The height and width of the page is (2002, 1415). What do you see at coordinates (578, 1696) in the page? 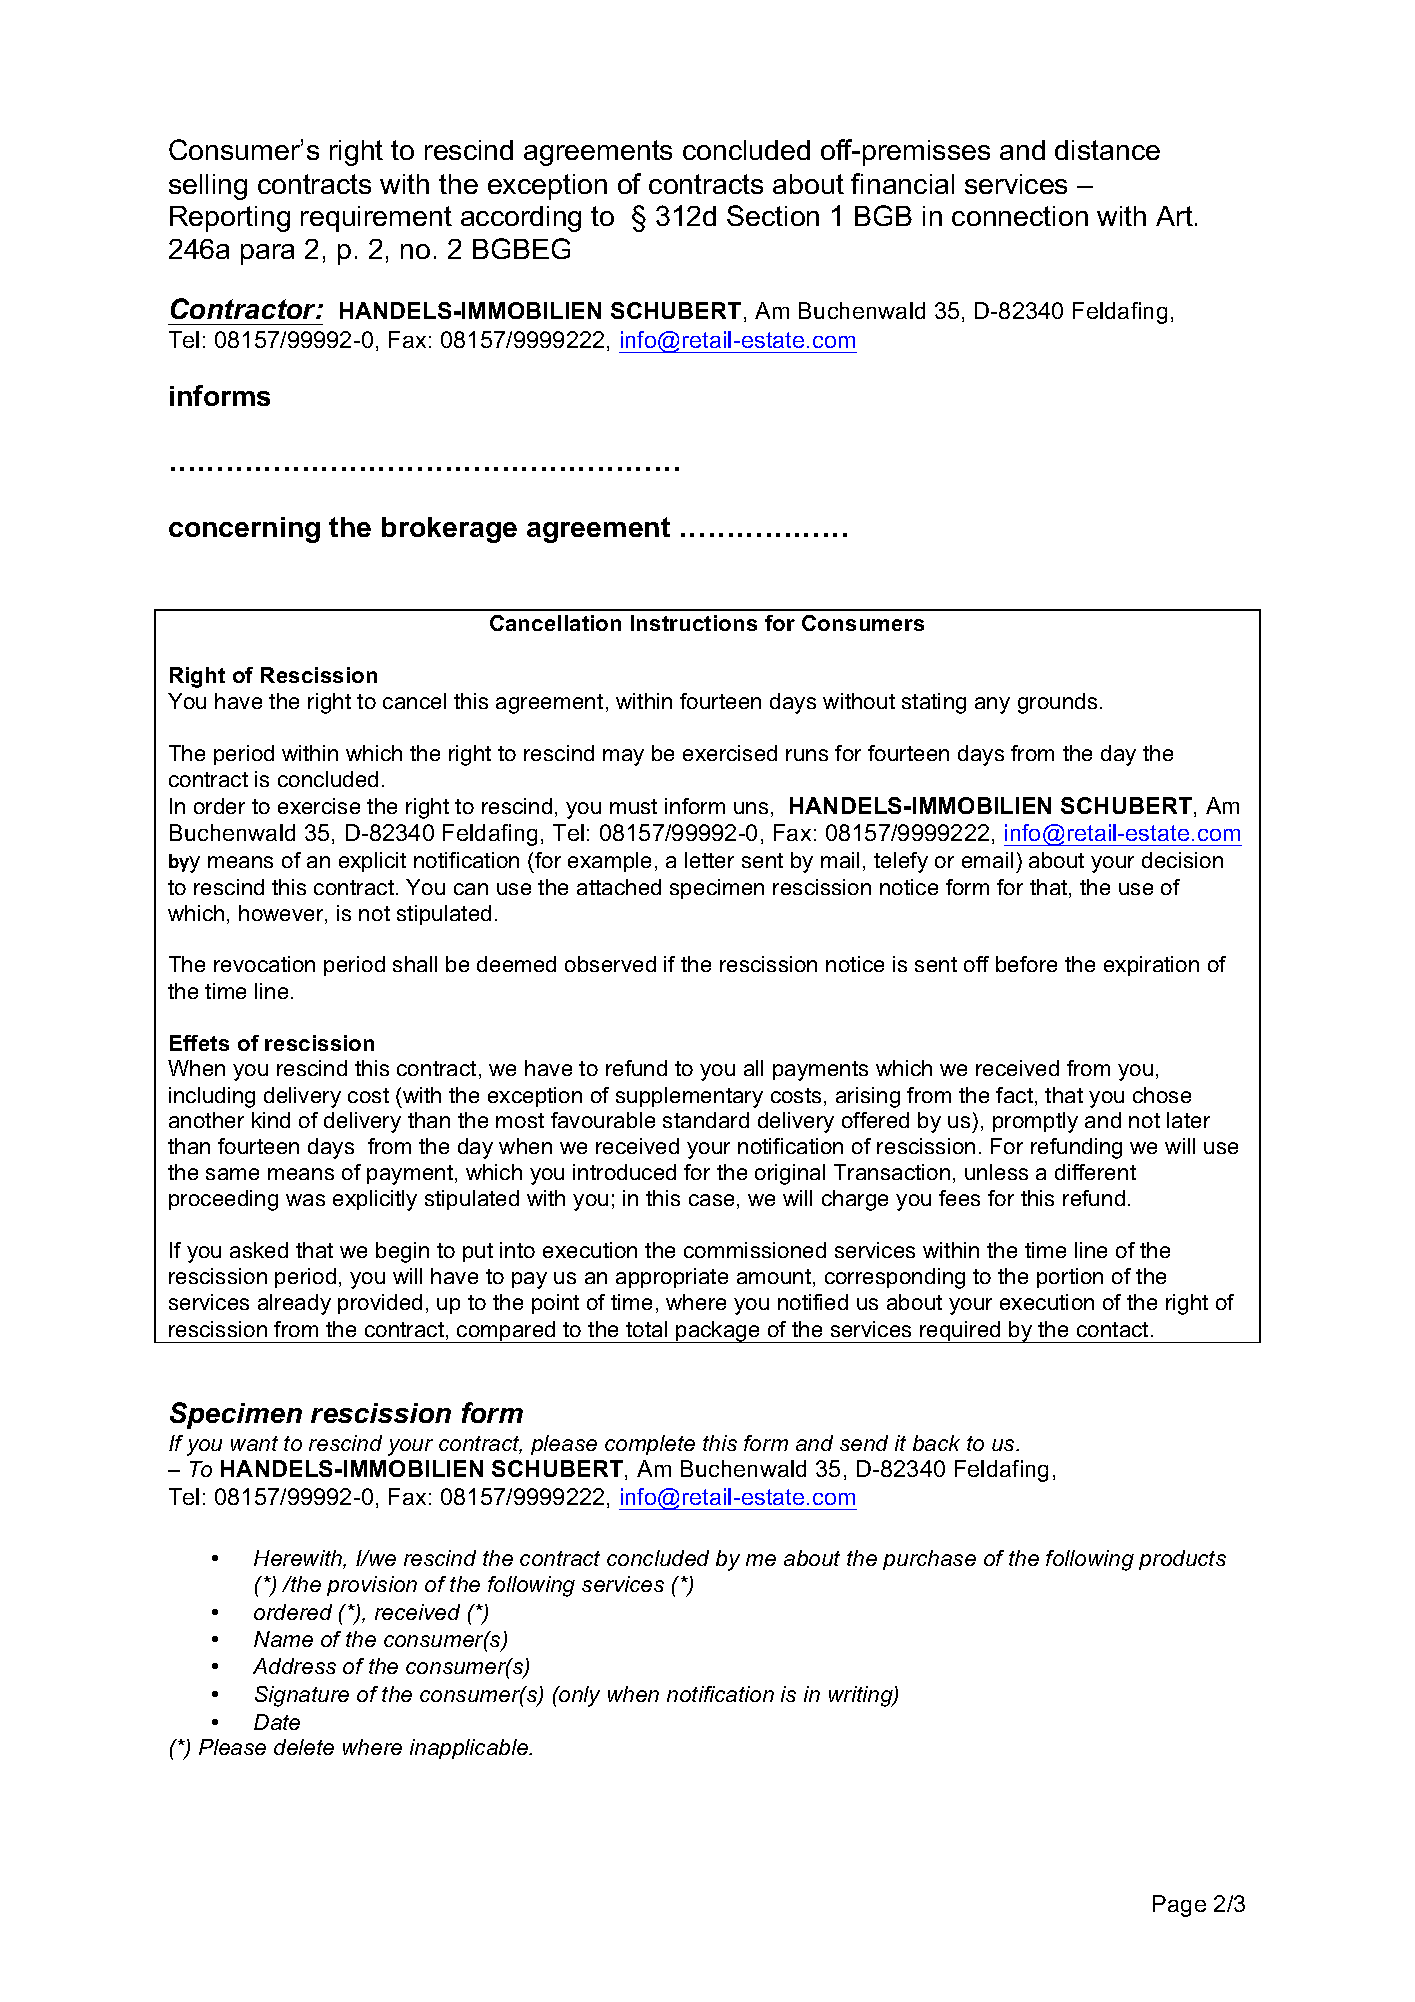
I see `only` at bounding box center [578, 1696].
